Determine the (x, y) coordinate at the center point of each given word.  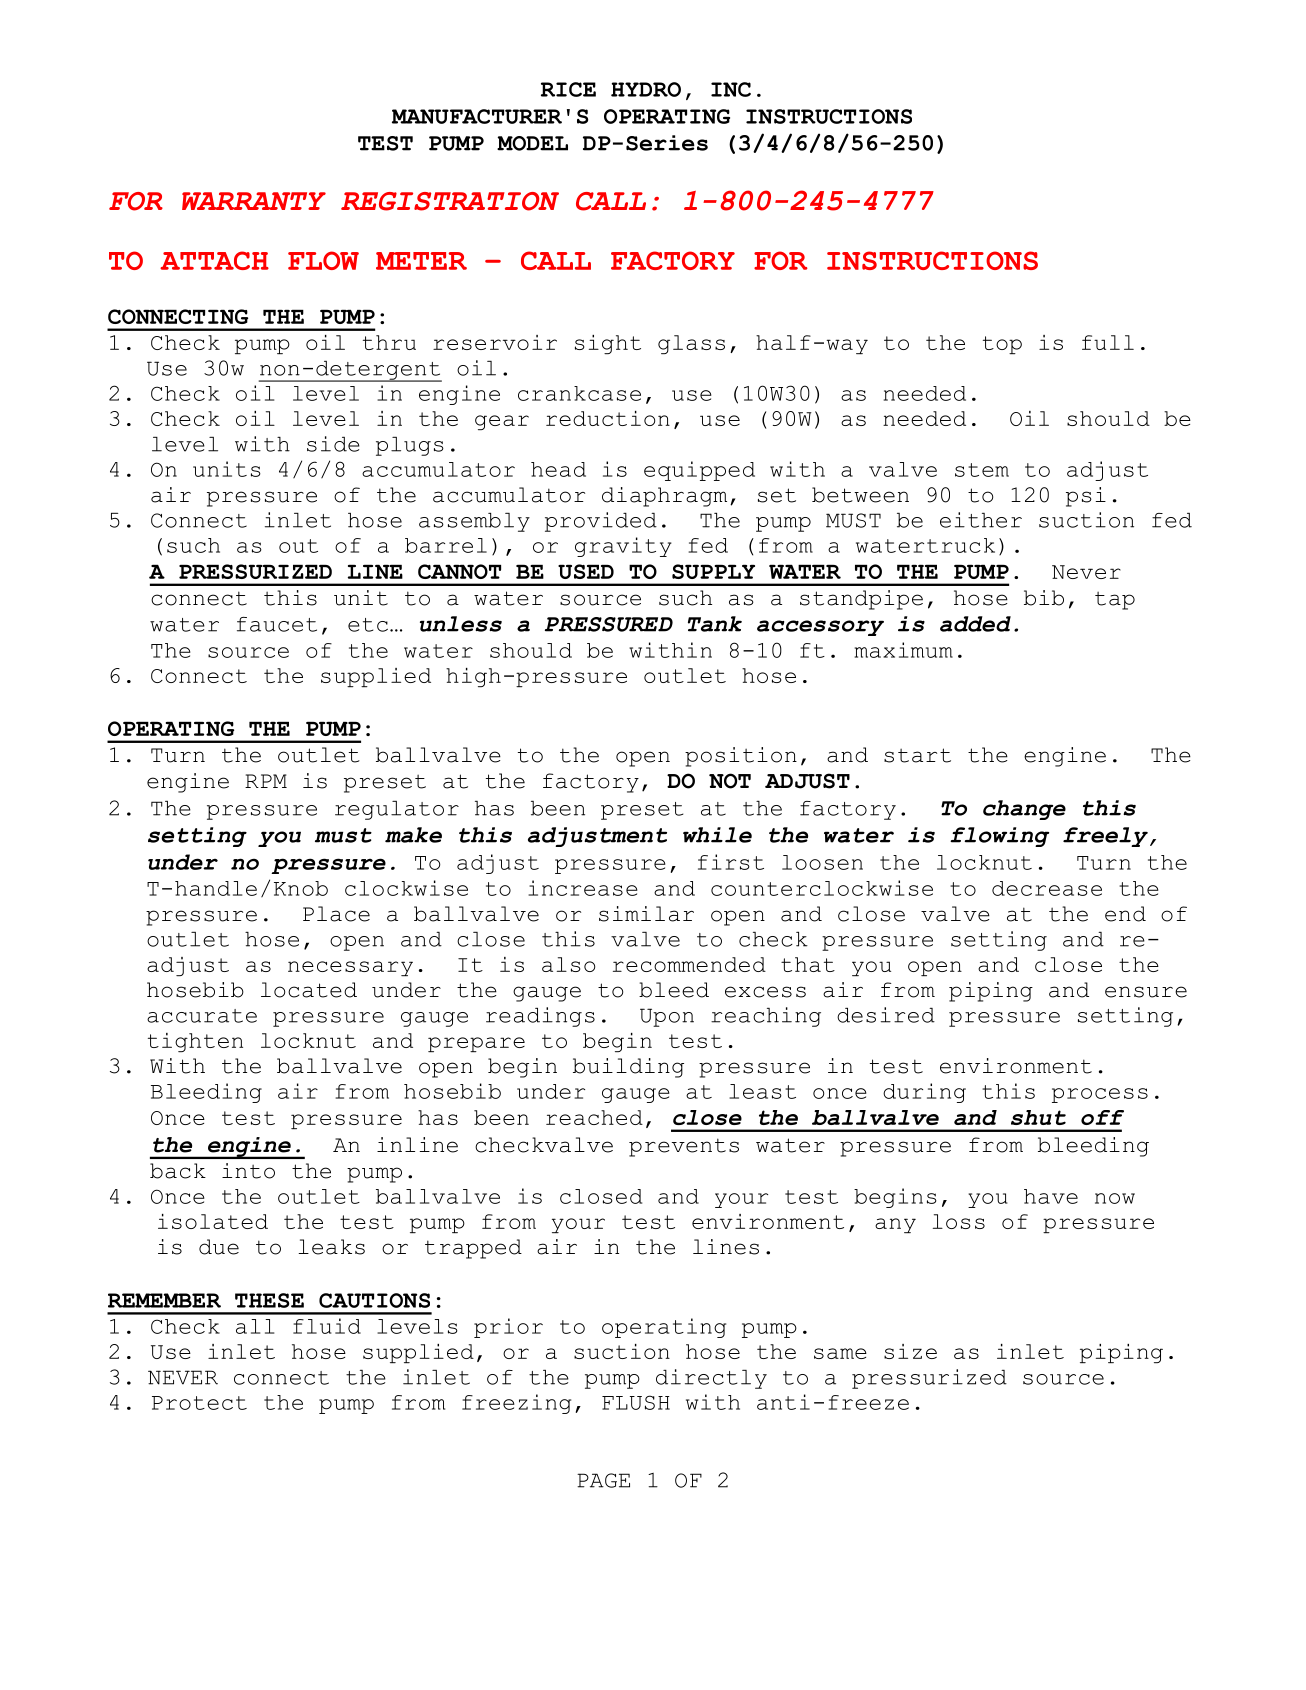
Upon (667, 1017)
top (1002, 345)
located (309, 990)
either (981, 520)
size (910, 1351)
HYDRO (646, 89)
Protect (199, 1403)
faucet (277, 624)
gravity (623, 547)
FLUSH (636, 1402)
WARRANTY (254, 201)
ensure (1146, 992)
